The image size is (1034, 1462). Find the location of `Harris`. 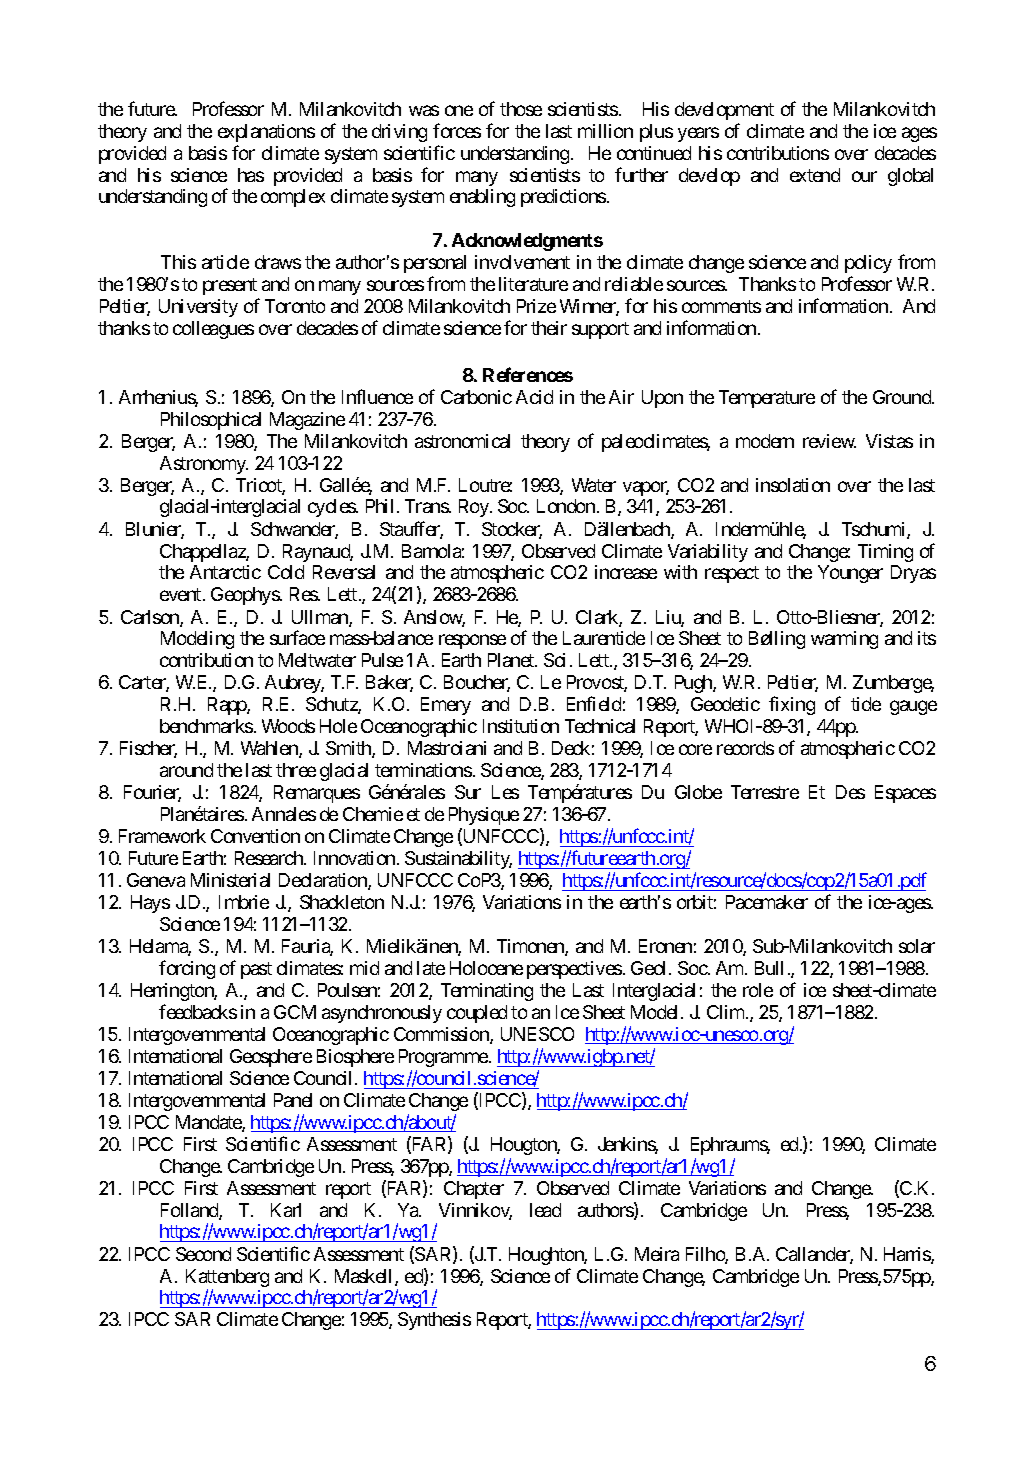

Harris is located at coordinates (908, 1255).
